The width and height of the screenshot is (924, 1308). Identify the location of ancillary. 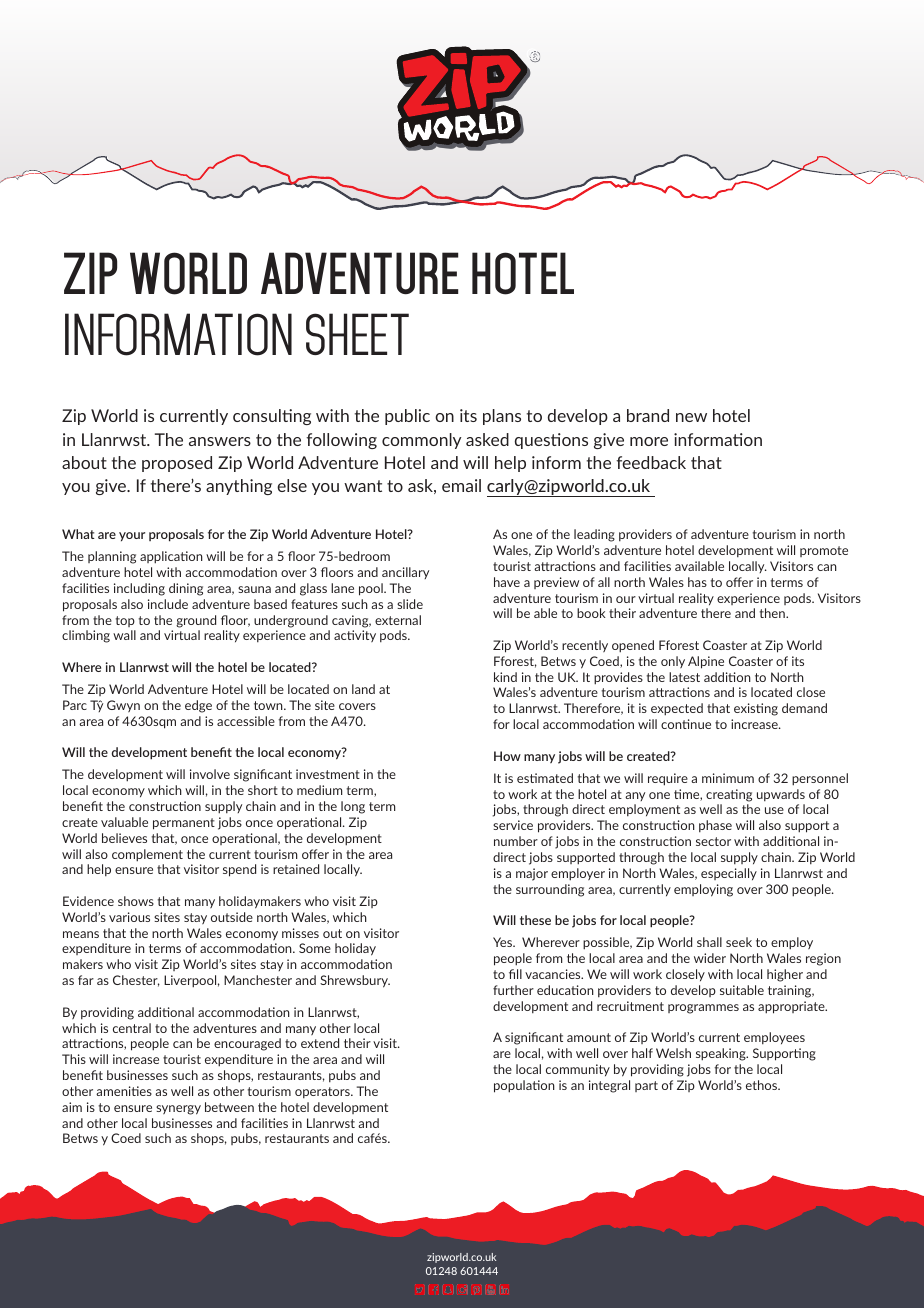
(405, 573).
